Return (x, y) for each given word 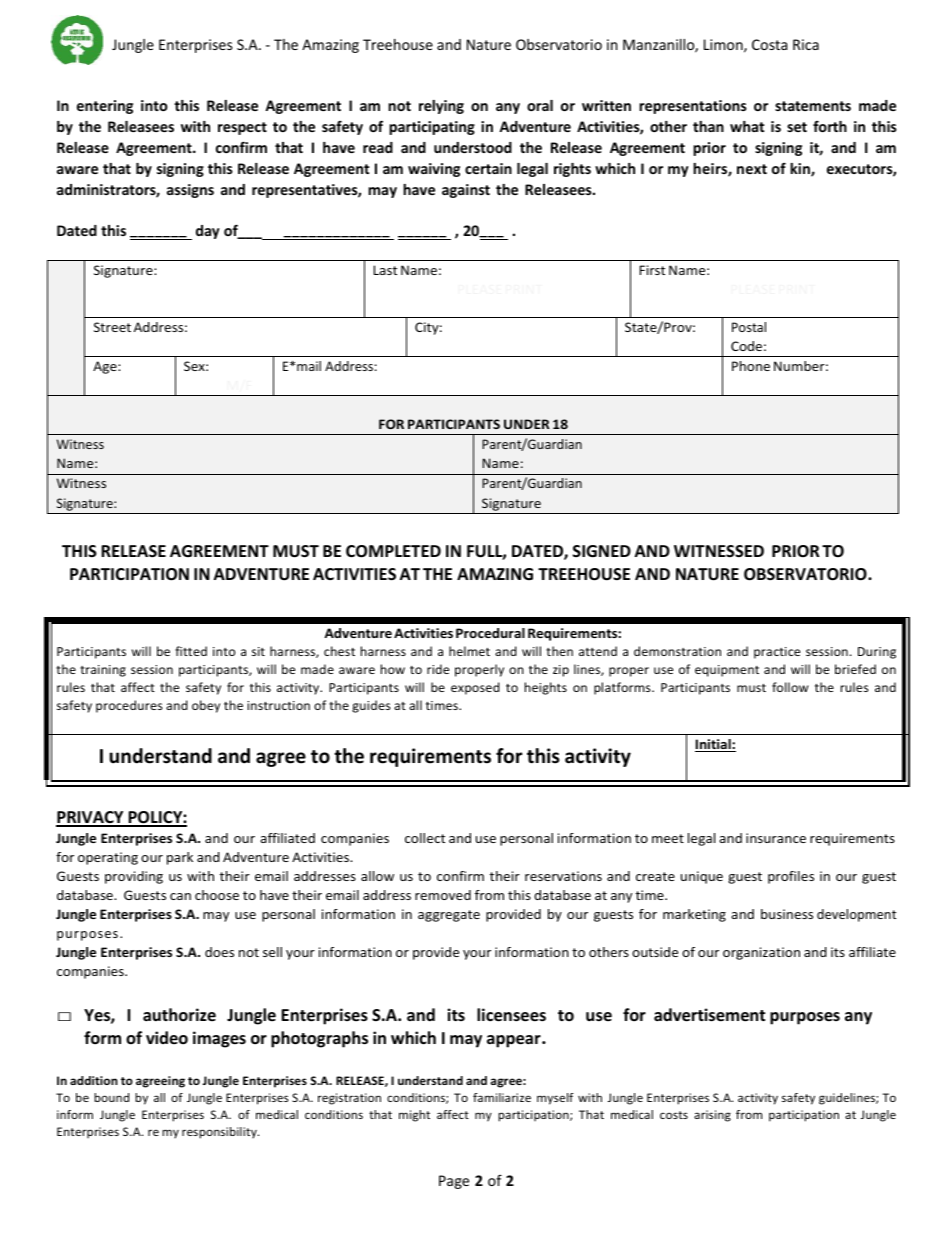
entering (105, 107)
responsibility (220, 1133)
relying (441, 107)
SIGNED (602, 551)
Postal (749, 327)
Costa (769, 44)
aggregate (449, 916)
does (219, 952)
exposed (475, 688)
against (466, 191)
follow (790, 687)
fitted (191, 651)
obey (206, 706)
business (787, 914)
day (208, 232)
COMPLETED (393, 551)
